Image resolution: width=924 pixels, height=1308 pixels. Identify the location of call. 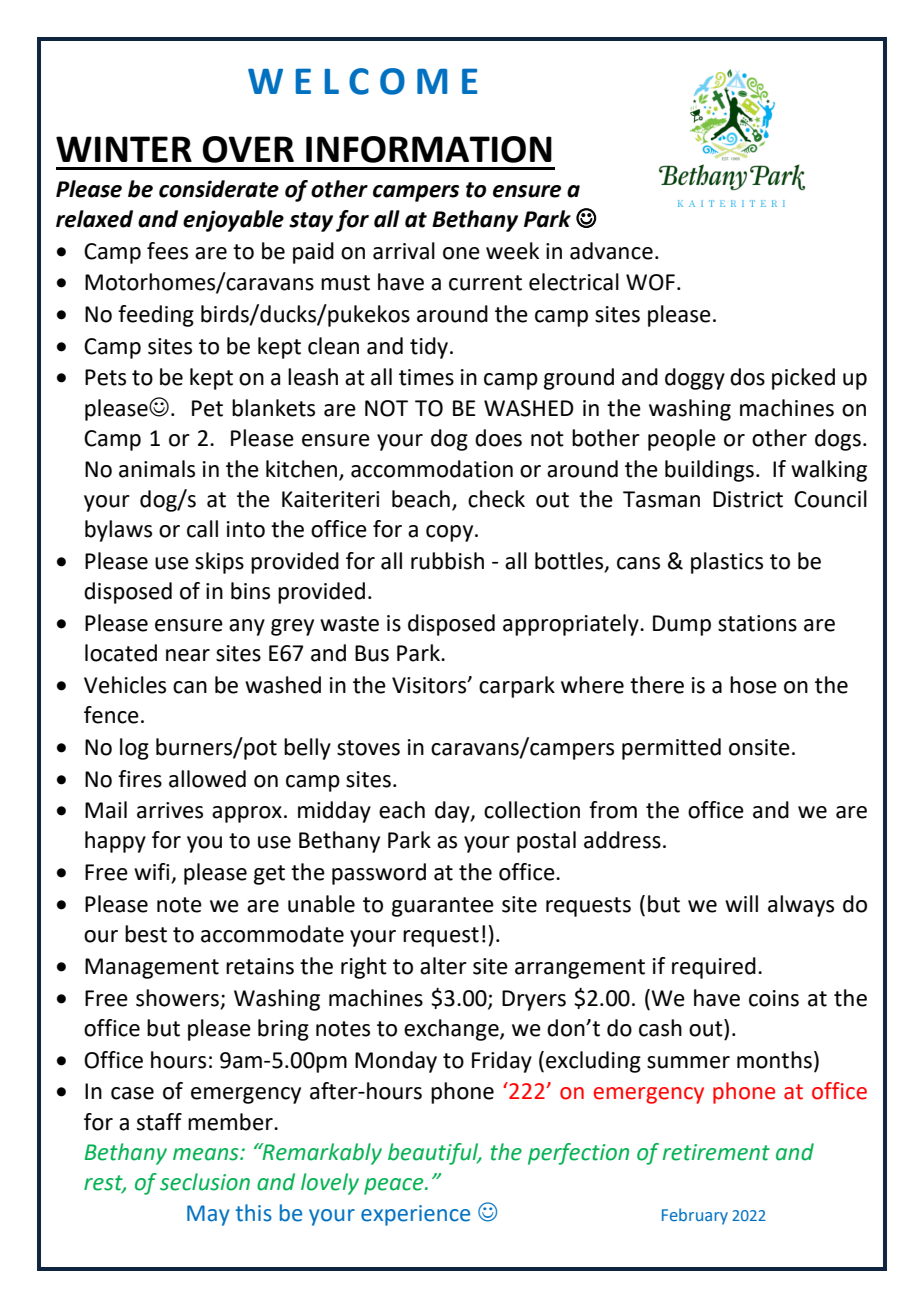
(202, 529).
